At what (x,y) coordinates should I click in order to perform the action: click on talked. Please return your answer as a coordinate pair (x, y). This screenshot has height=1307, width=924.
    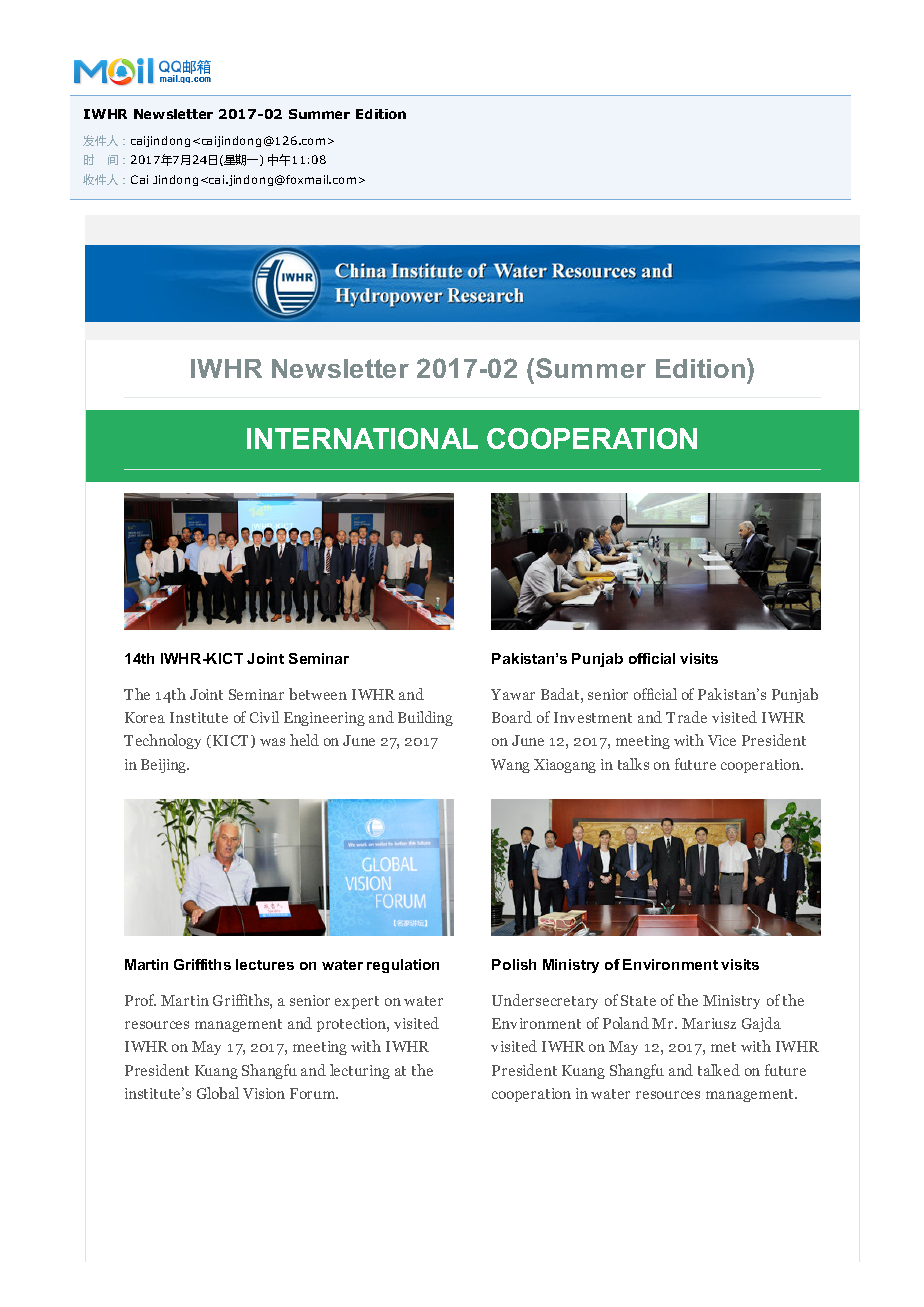
    Looking at the image, I should click on (719, 1070).
